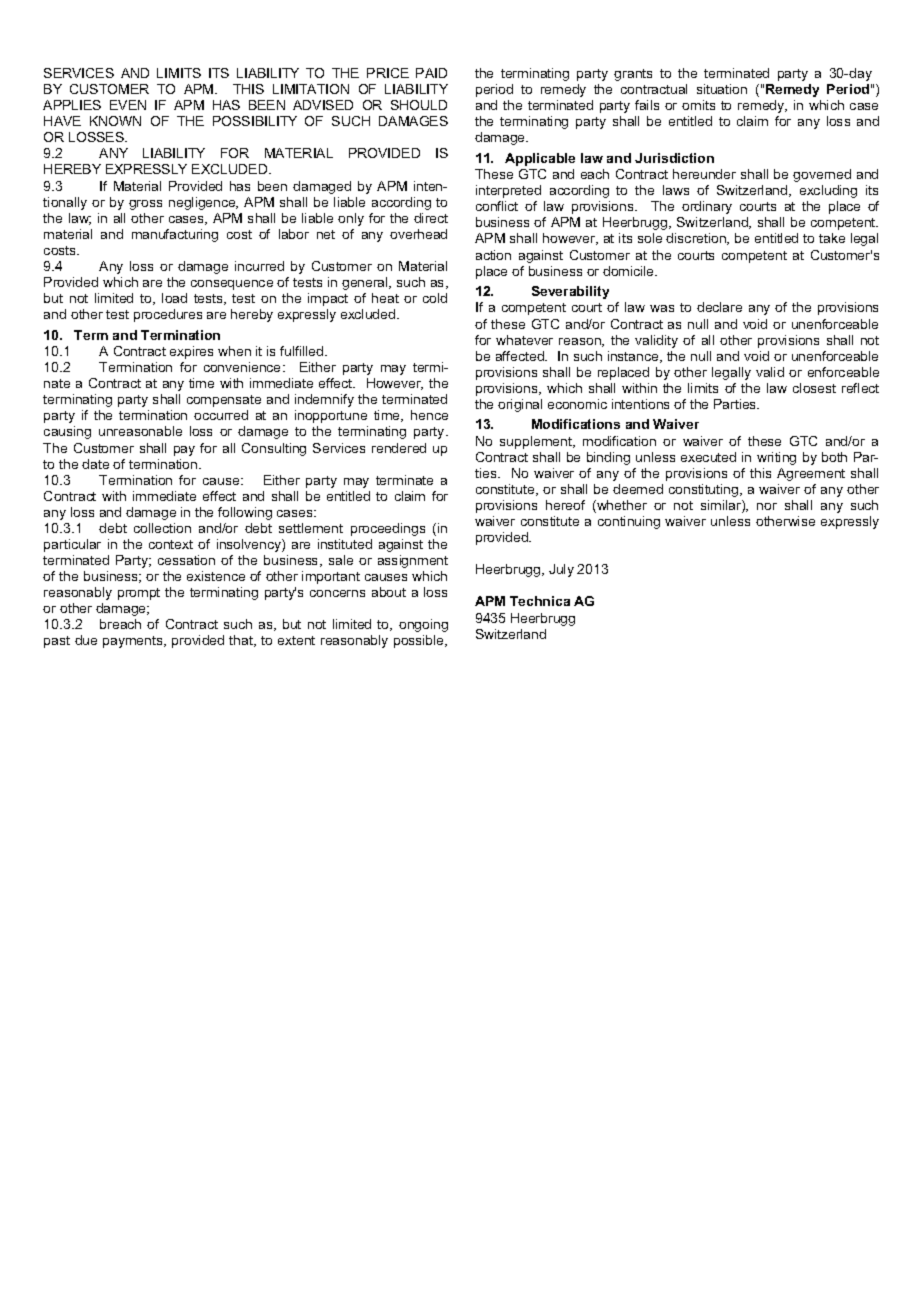 This document has height=1308, width=924. I want to click on ongoing, so click(423, 625).
